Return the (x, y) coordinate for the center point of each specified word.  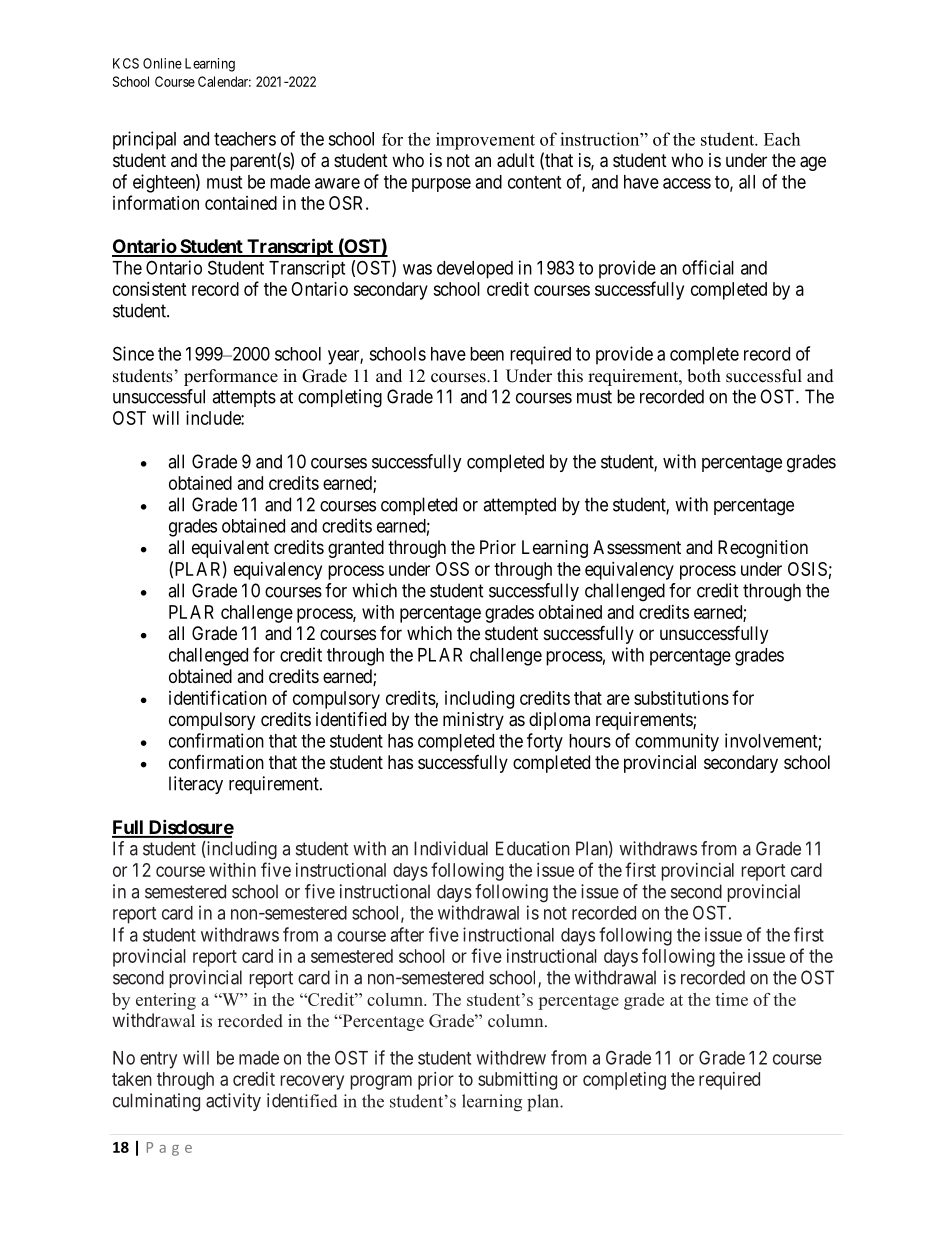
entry (158, 1060)
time (731, 999)
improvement (485, 141)
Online (162, 63)
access (687, 183)
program (381, 1082)
